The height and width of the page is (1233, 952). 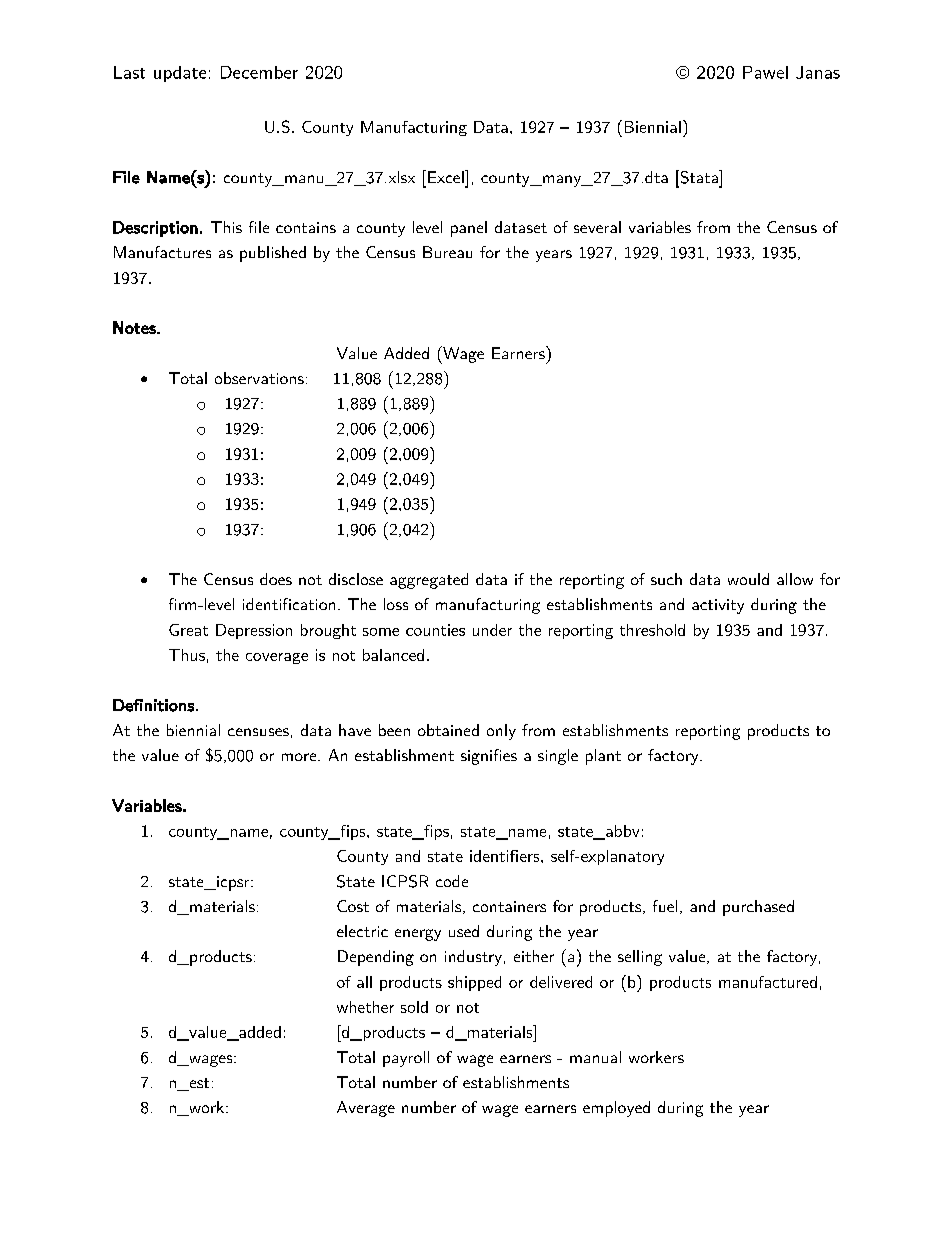 What do you see at coordinates (603, 757) in the page?
I see `plant` at bounding box center [603, 757].
